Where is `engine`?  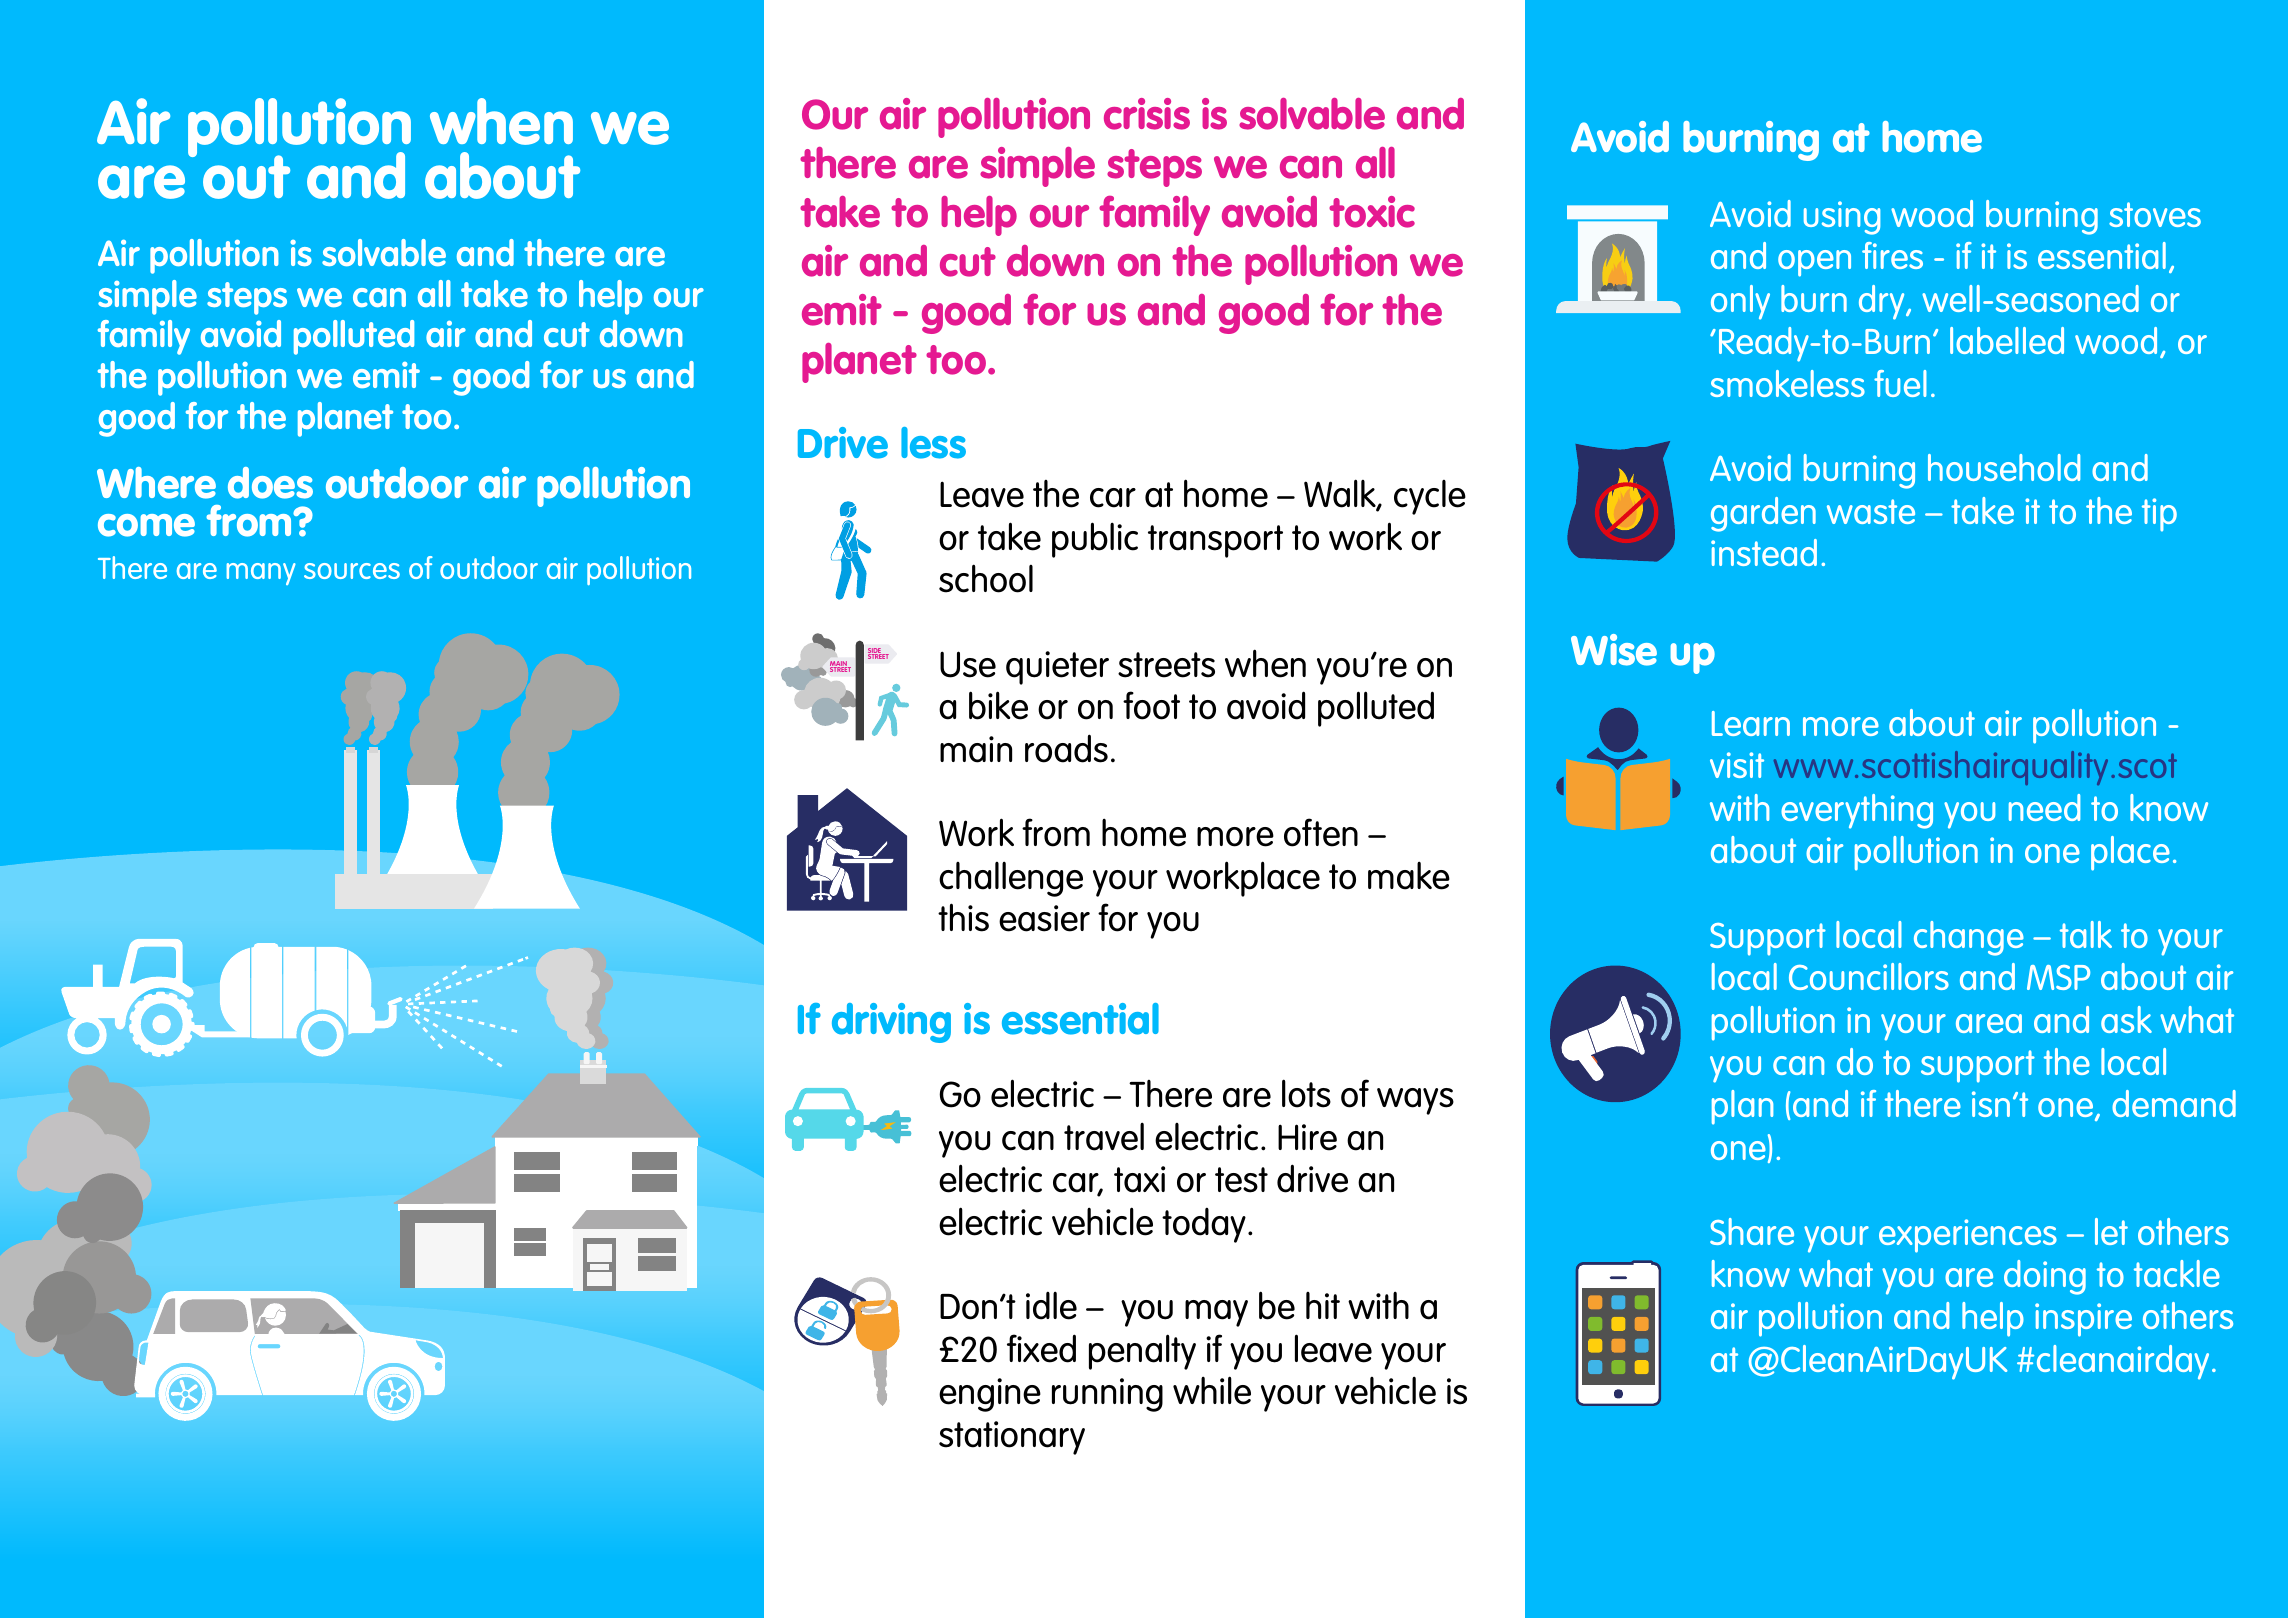
engine is located at coordinates (990, 1395).
